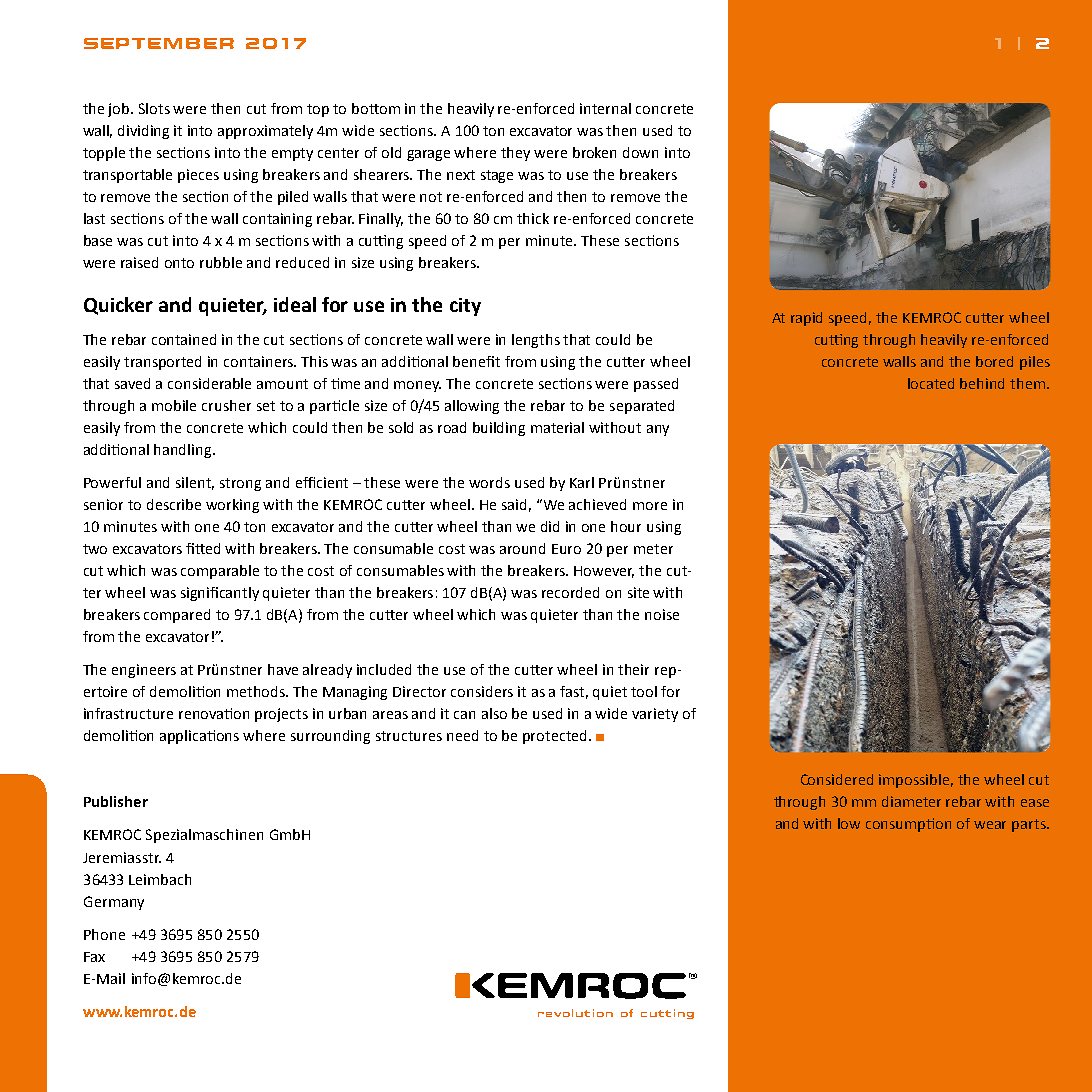 This screenshot has height=1092, width=1092. I want to click on noise, so click(662, 614).
